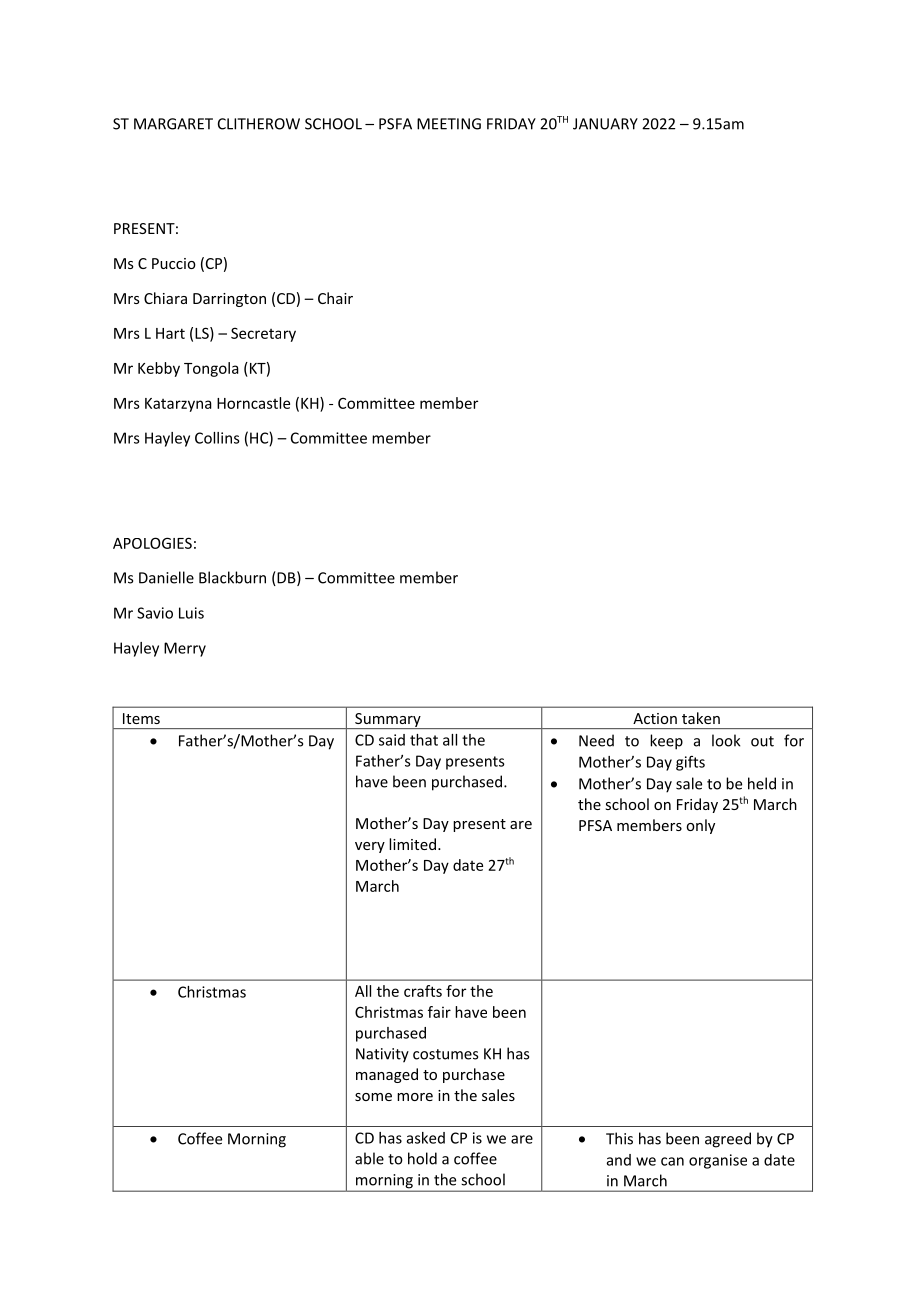 The width and height of the page is (924, 1308). Describe the element at coordinates (700, 826) in the page. I see `only` at that location.
